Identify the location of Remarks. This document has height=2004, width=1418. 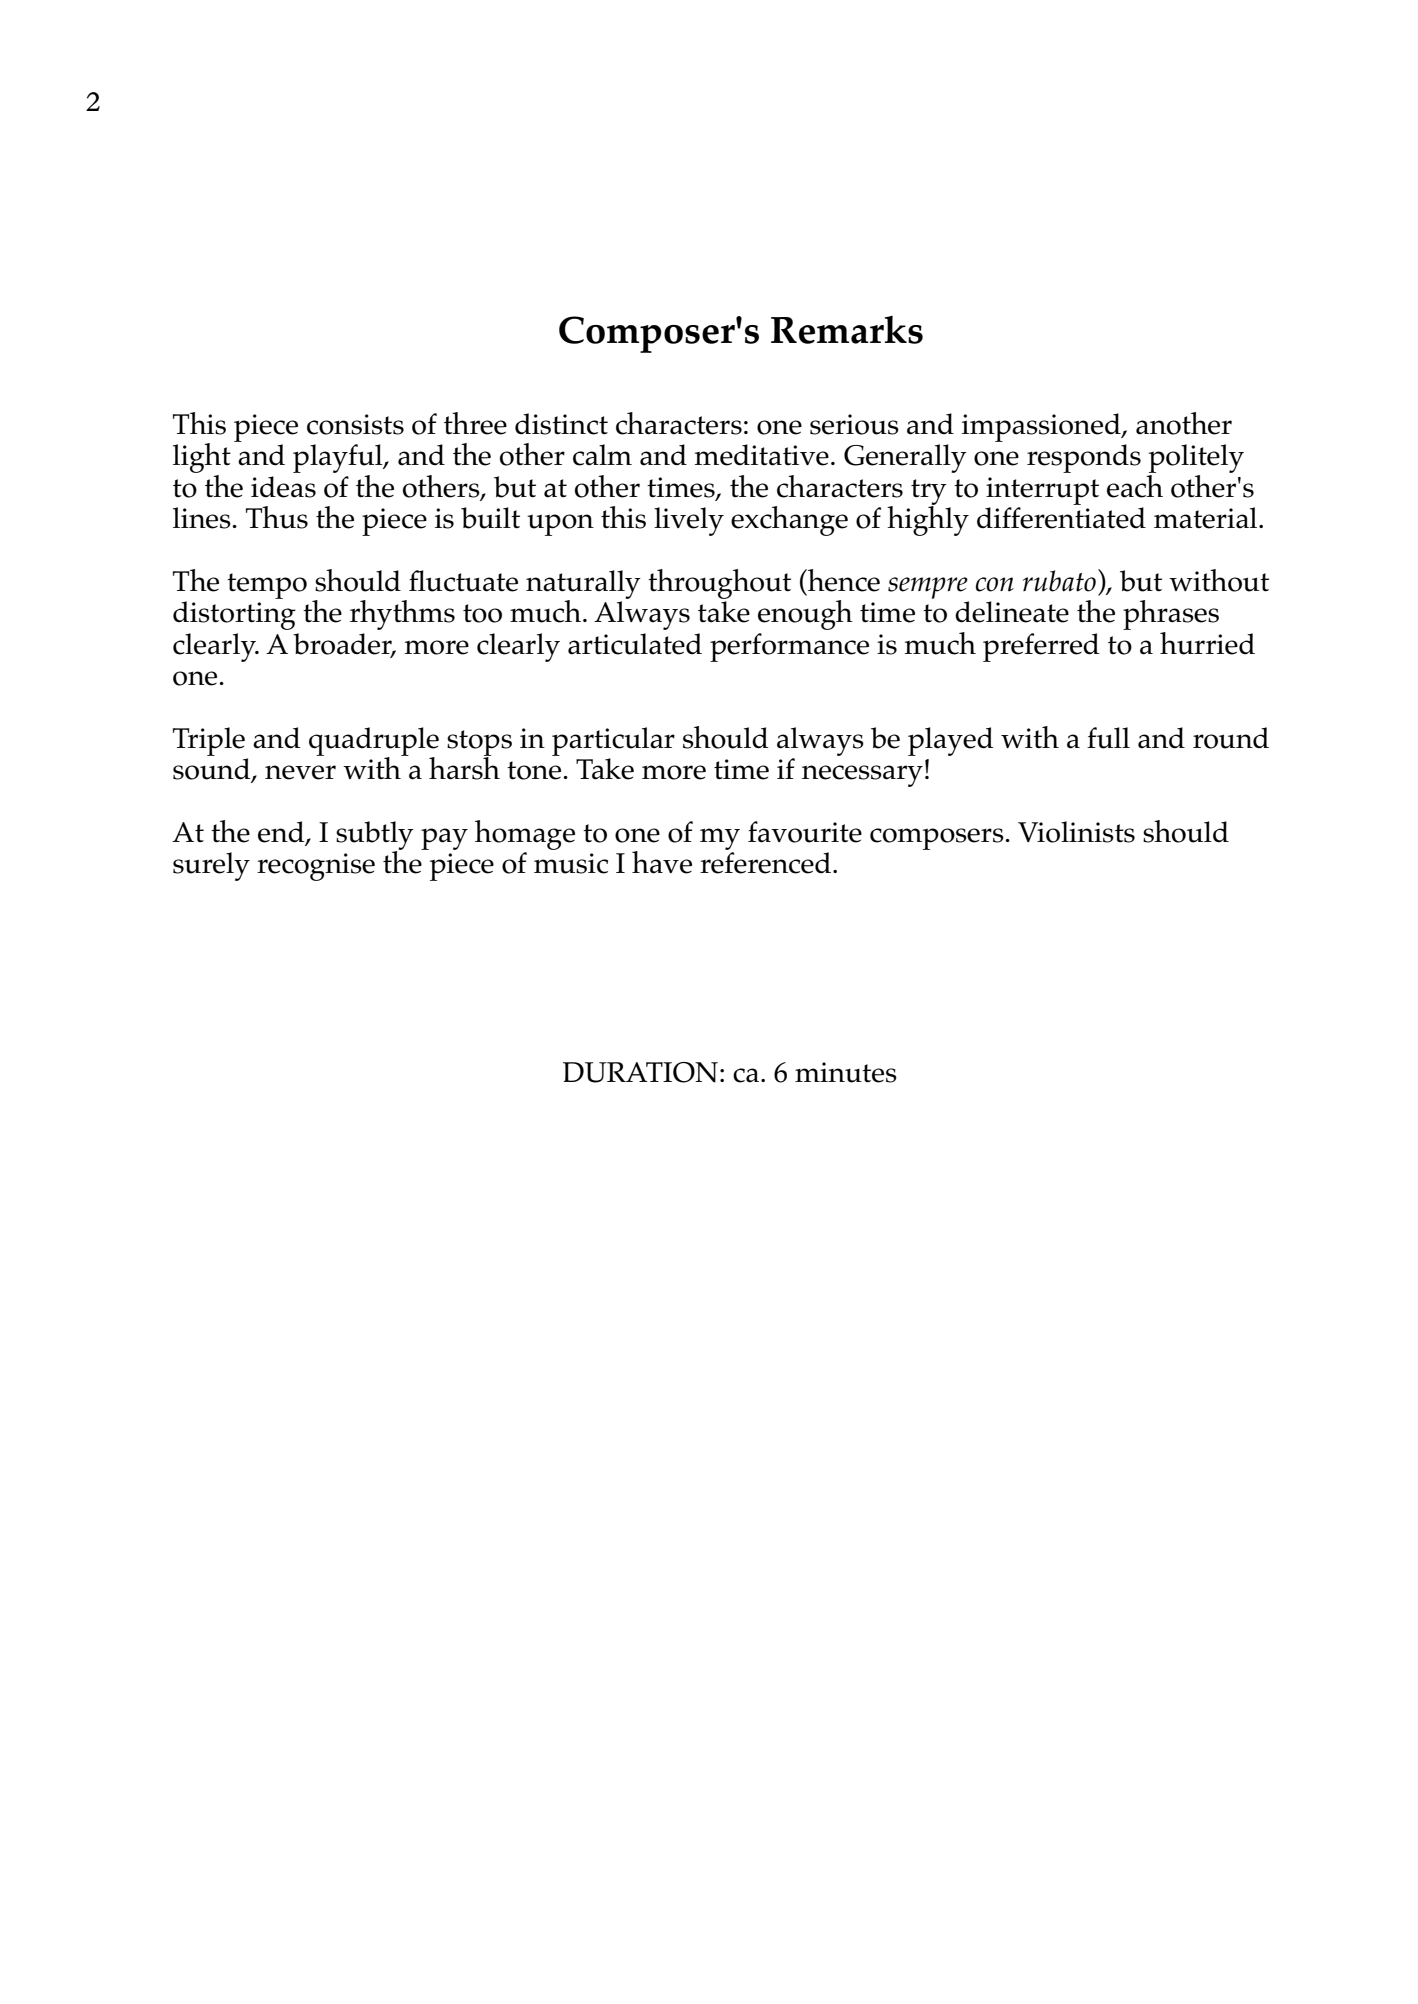
(847, 330).
